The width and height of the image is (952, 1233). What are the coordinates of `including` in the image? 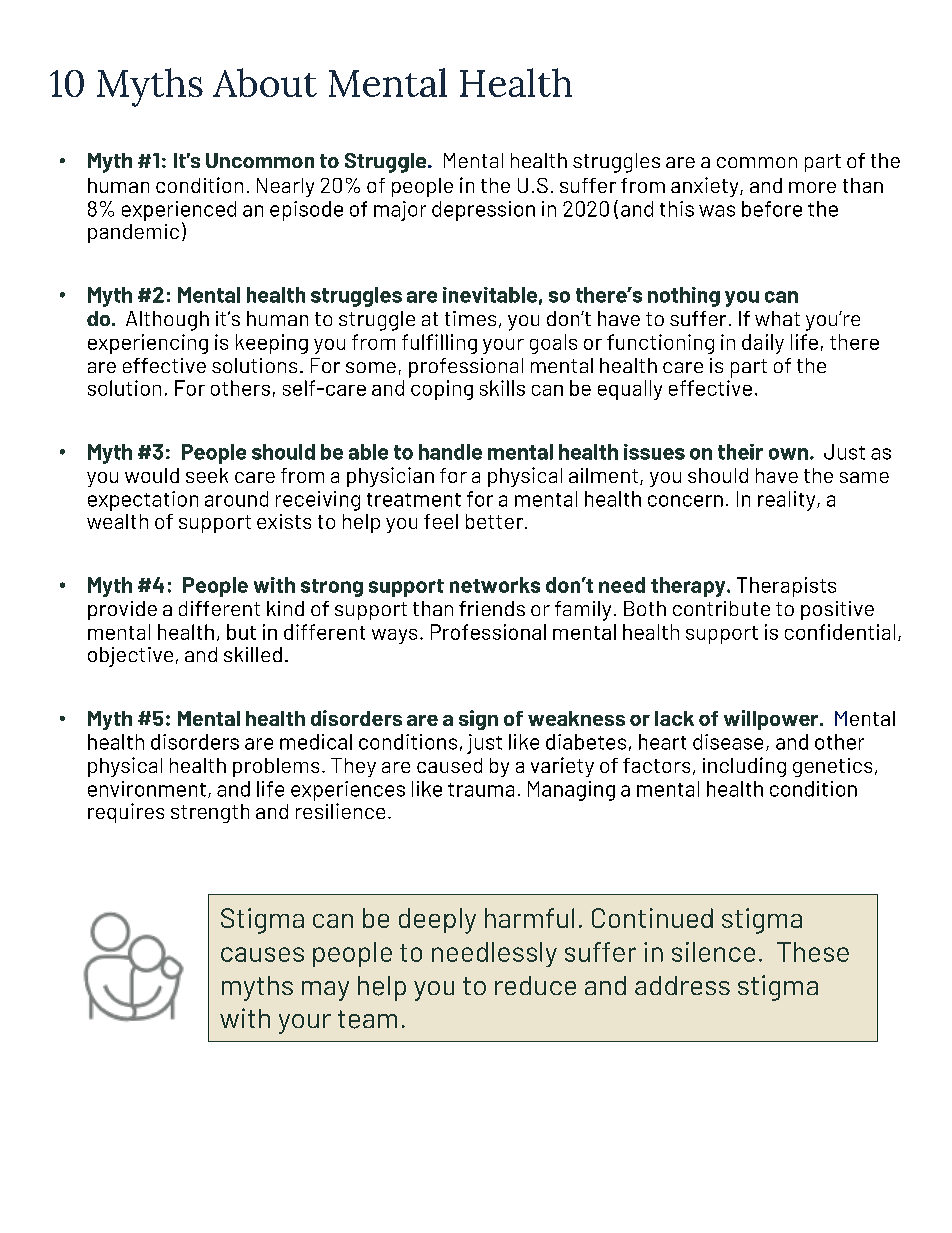 It's located at (744, 767).
